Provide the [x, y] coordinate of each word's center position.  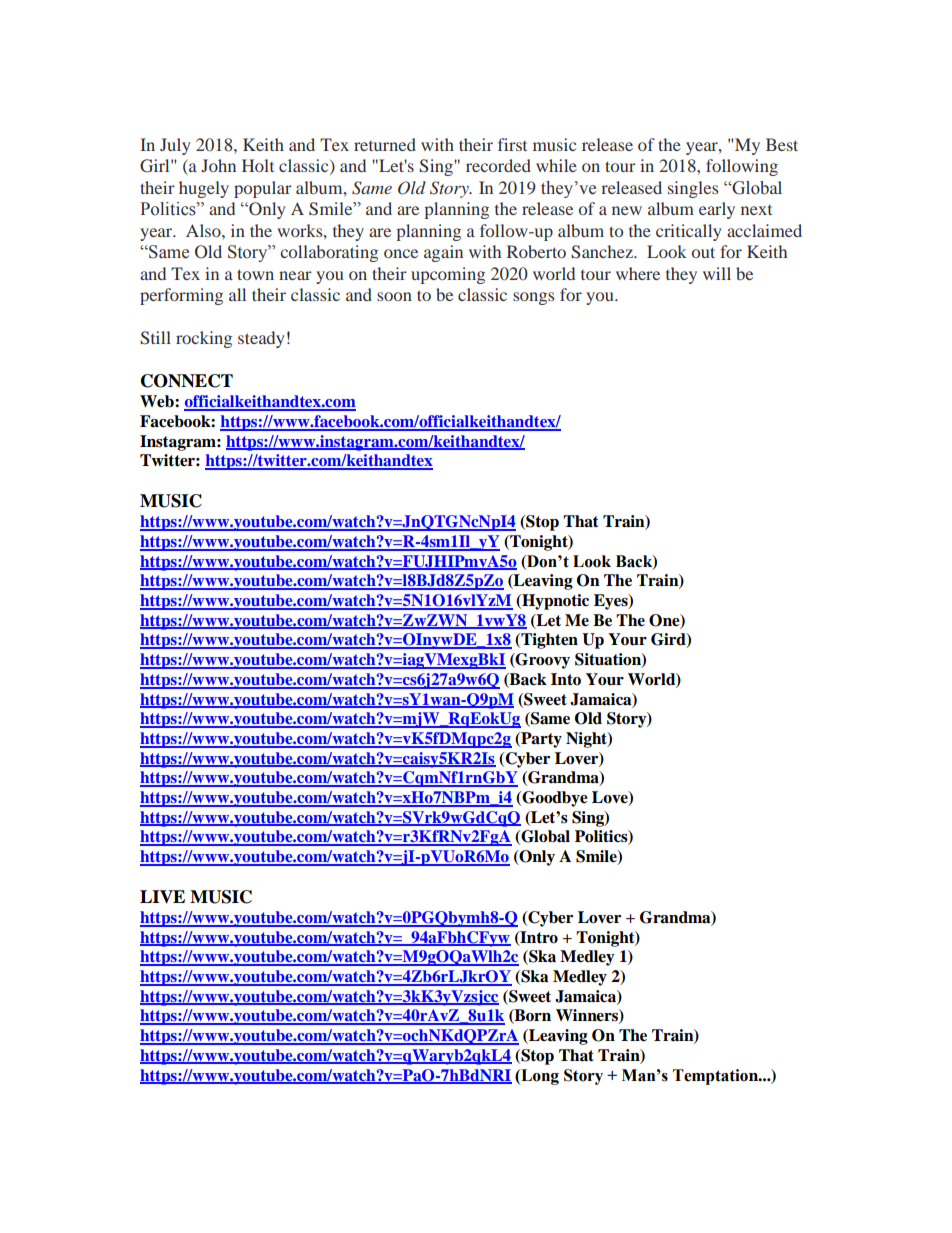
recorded [498, 165]
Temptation [716, 1077]
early [717, 210]
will [717, 273]
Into [566, 679]
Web [158, 401]
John [218, 165]
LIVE [162, 897]
